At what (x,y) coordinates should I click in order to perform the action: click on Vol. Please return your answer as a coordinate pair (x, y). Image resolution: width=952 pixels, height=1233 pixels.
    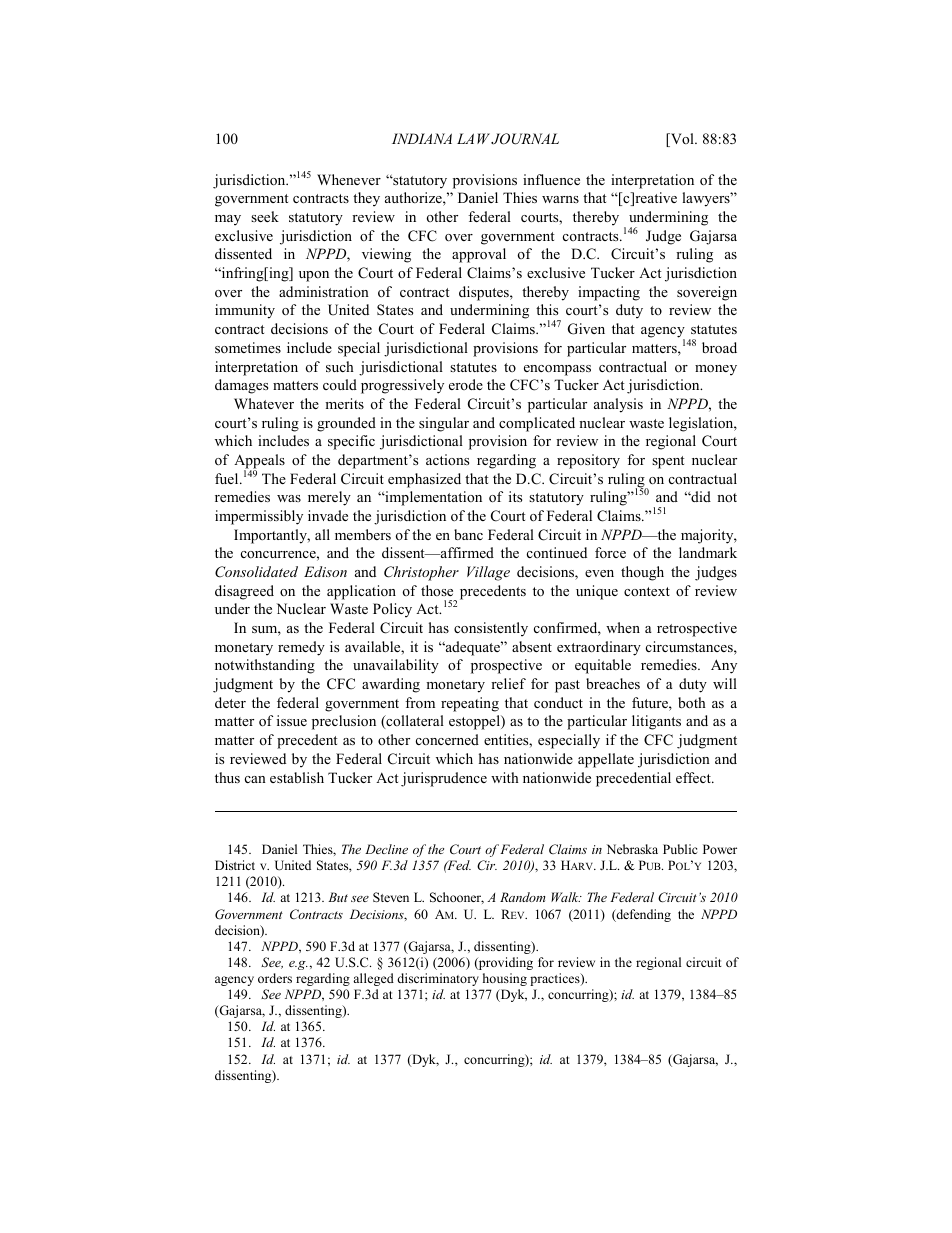
    Looking at the image, I should click on (682, 140).
